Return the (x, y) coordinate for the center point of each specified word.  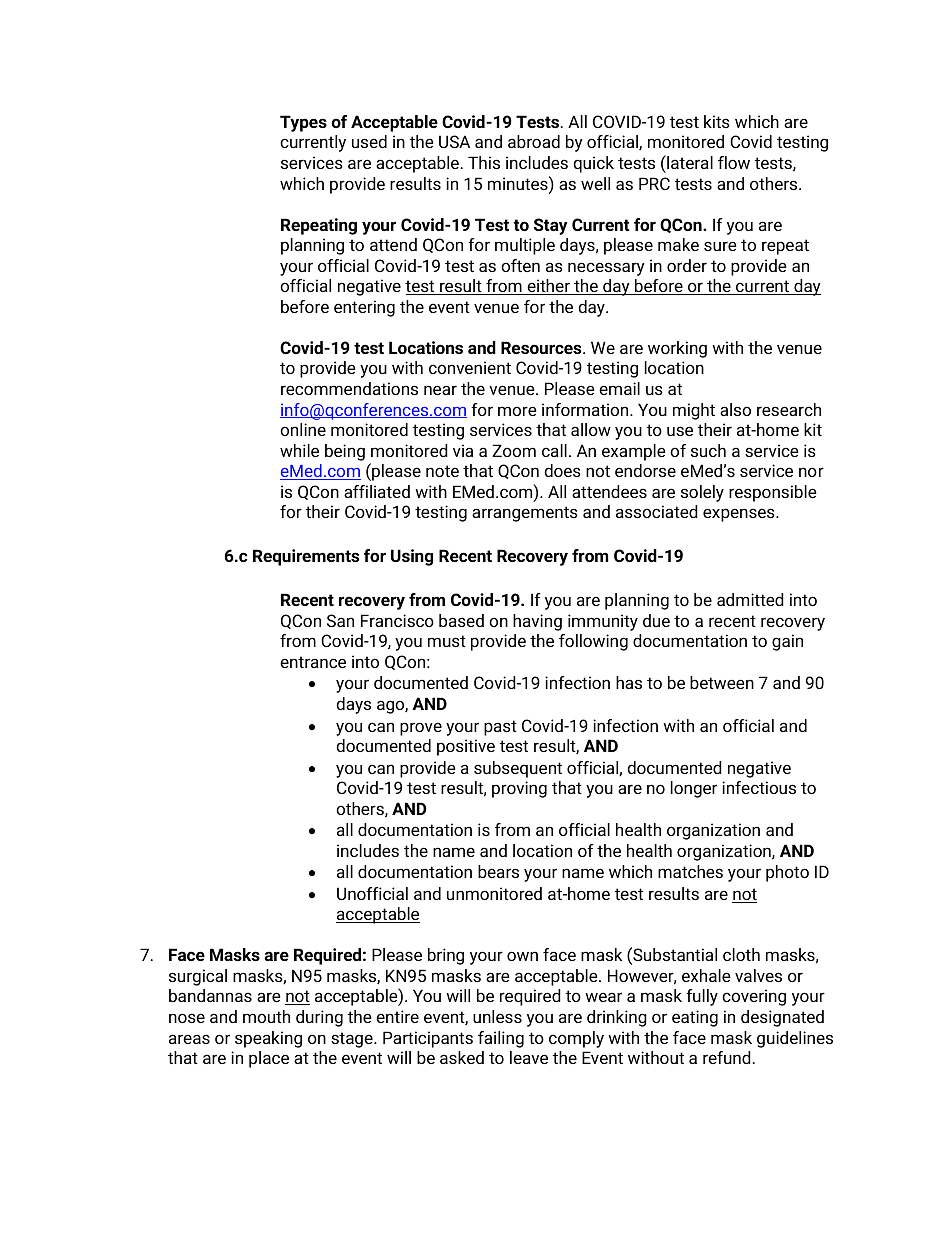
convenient (470, 367)
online (303, 429)
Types (303, 123)
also (735, 409)
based (461, 620)
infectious (759, 787)
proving (519, 789)
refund (727, 1057)
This (484, 162)
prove (421, 729)
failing (501, 1039)
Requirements (306, 557)
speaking (268, 1039)
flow (734, 162)
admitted (750, 599)
